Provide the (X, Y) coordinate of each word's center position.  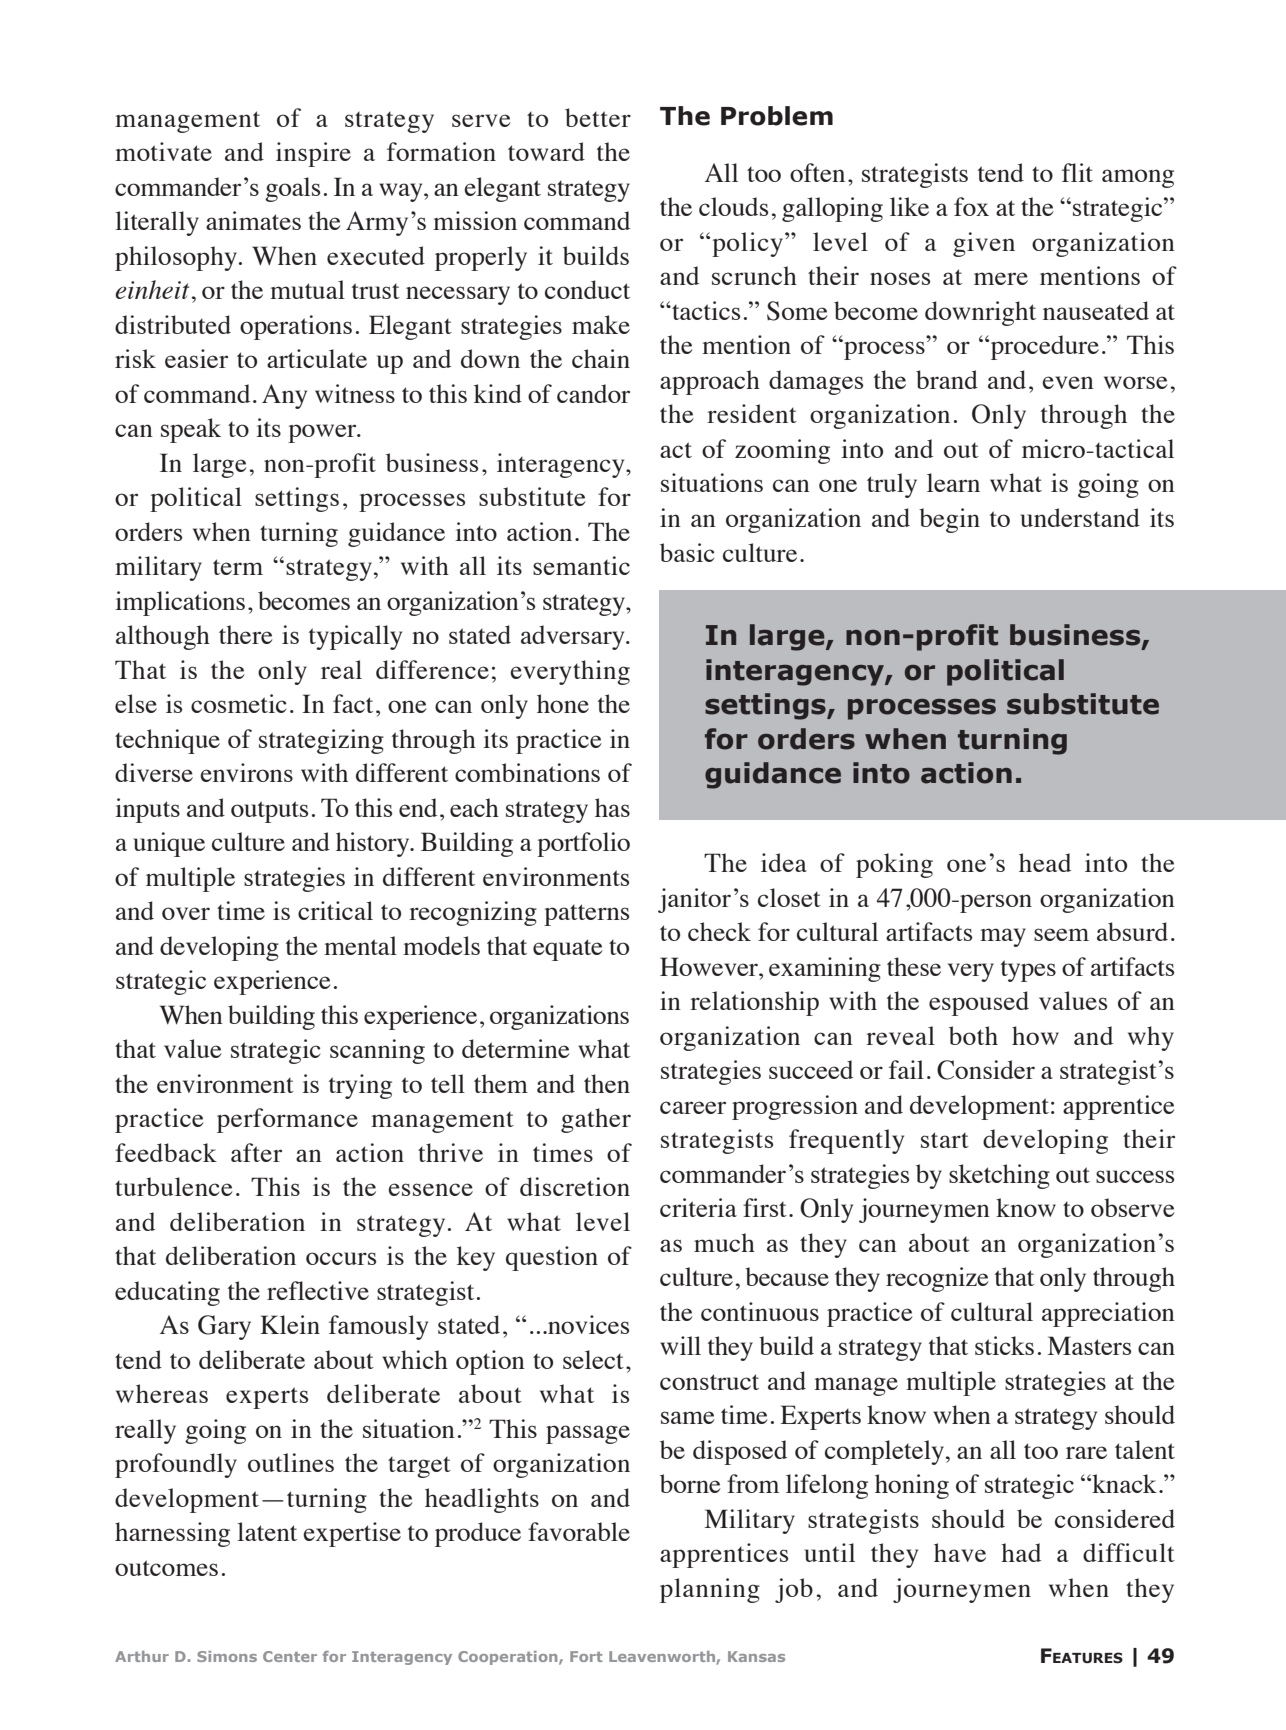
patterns (586, 915)
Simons (227, 1656)
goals (292, 189)
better (598, 117)
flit (1077, 172)
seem (1061, 934)
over (186, 913)
